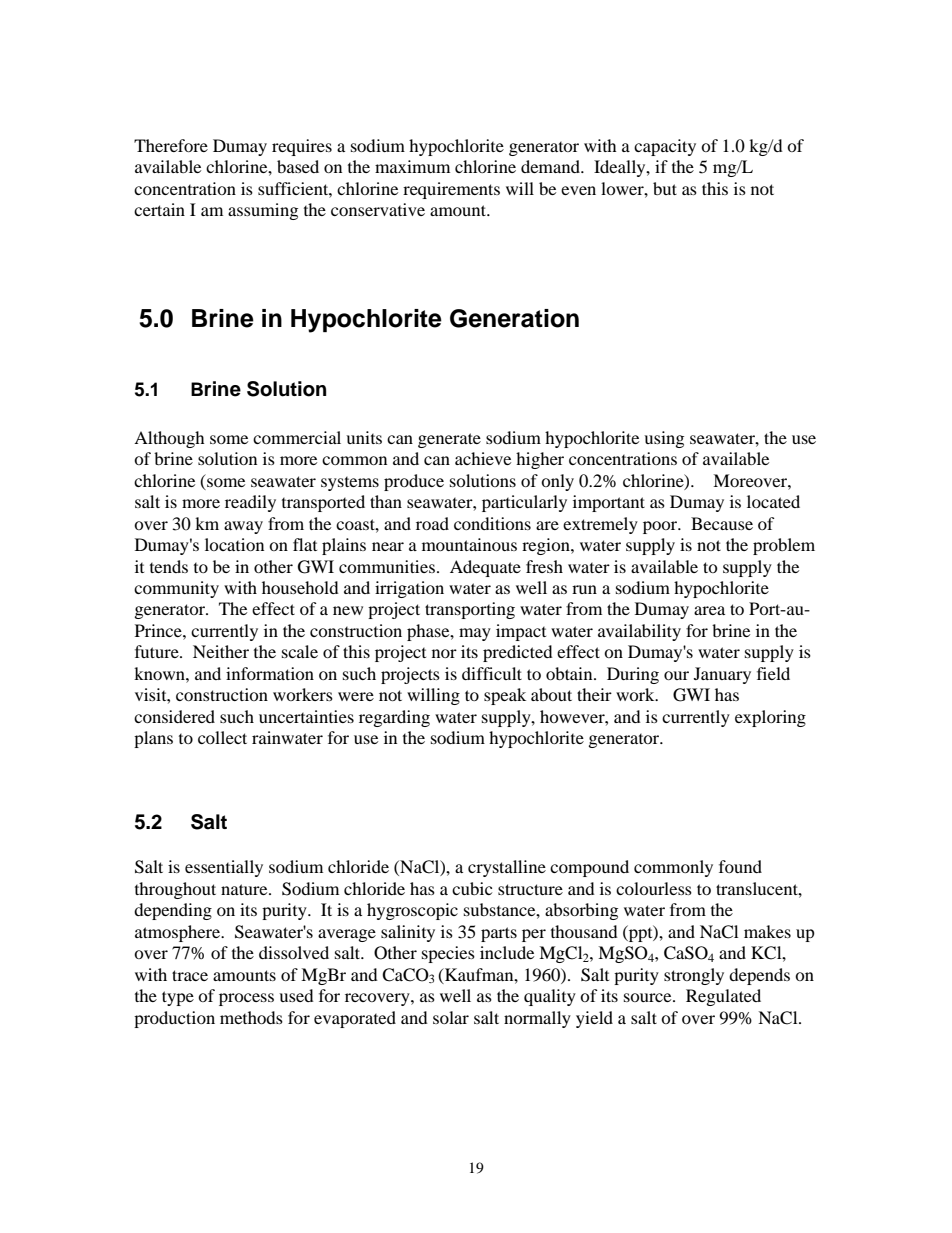 The height and width of the page is (1233, 952). What do you see at coordinates (449, 440) in the page?
I see `generate` at bounding box center [449, 440].
